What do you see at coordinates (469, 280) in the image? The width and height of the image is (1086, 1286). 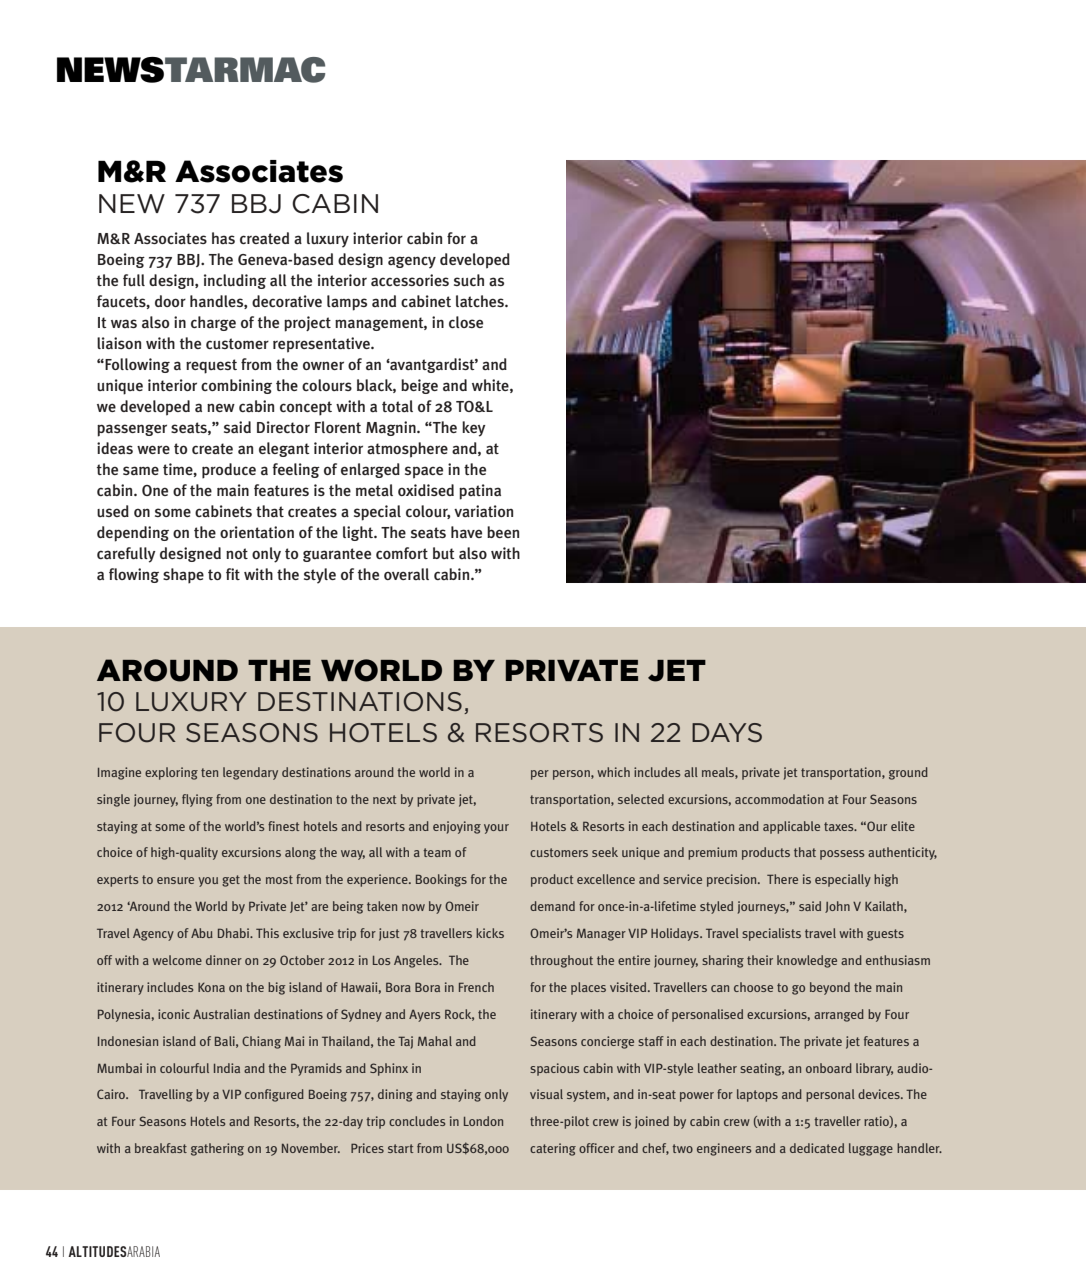 I see `such` at bounding box center [469, 280].
